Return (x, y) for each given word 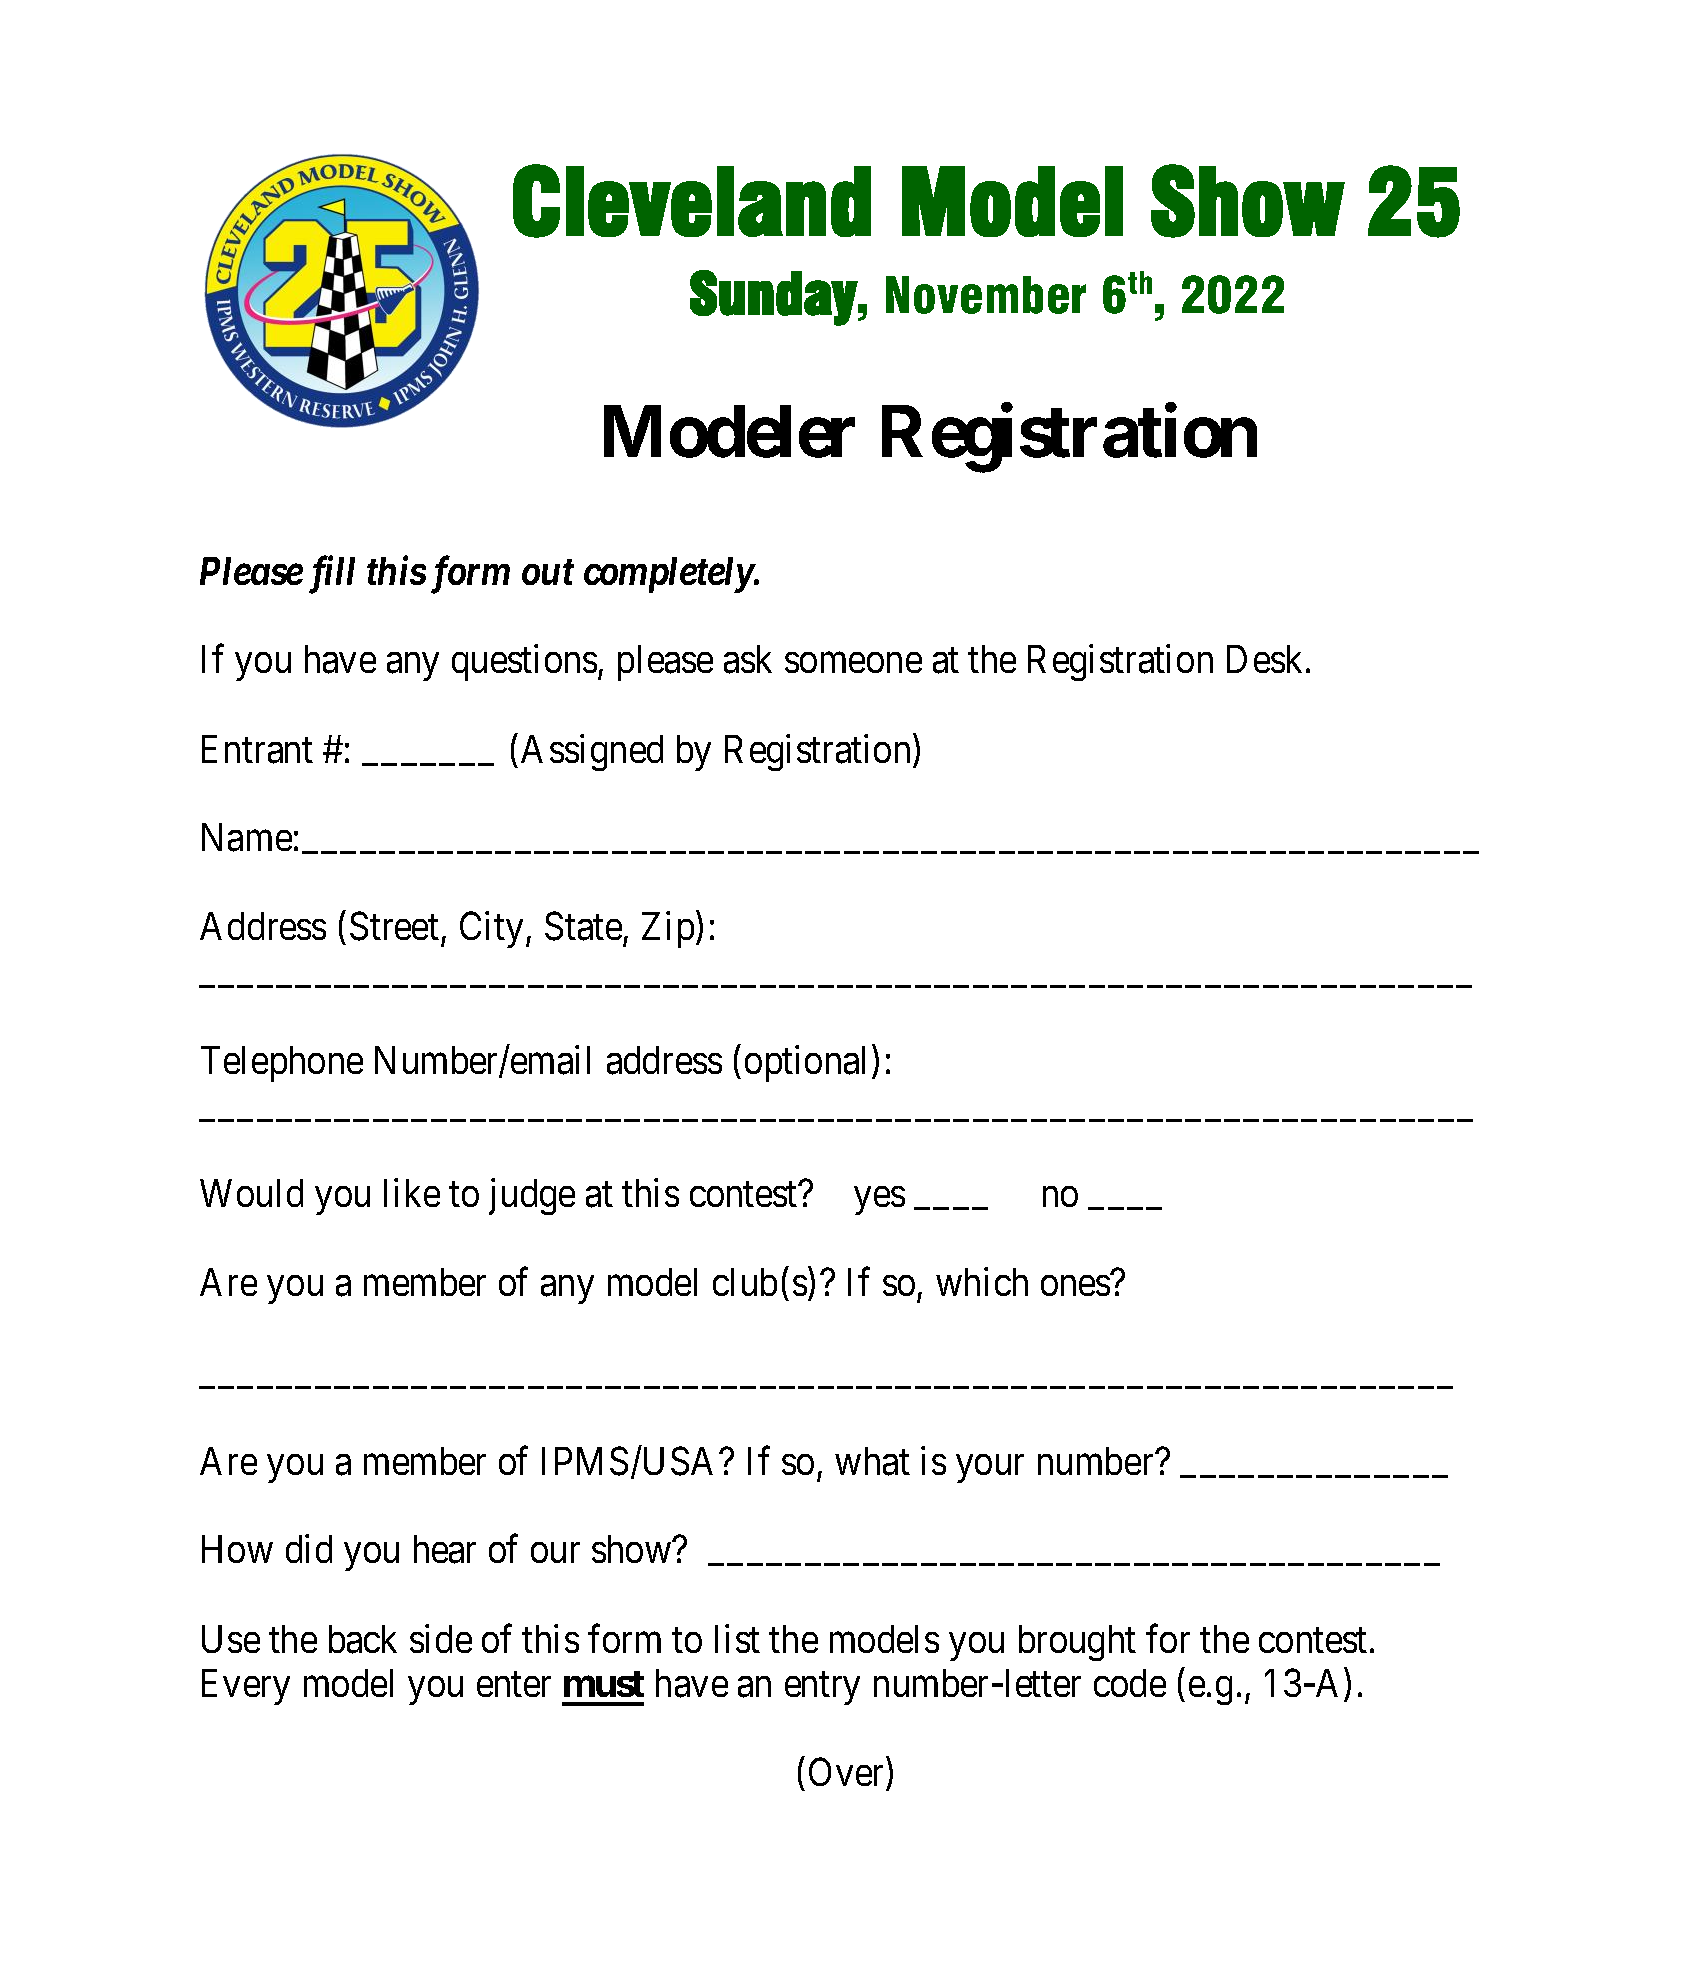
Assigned (592, 752)
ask (748, 659)
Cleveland (692, 201)
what (872, 1461)
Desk (1264, 659)
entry (822, 1689)
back (363, 1639)
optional (805, 1064)
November (986, 295)
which (982, 1282)
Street (394, 926)
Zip (668, 930)
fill (332, 575)
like (412, 1193)
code (1130, 1683)
